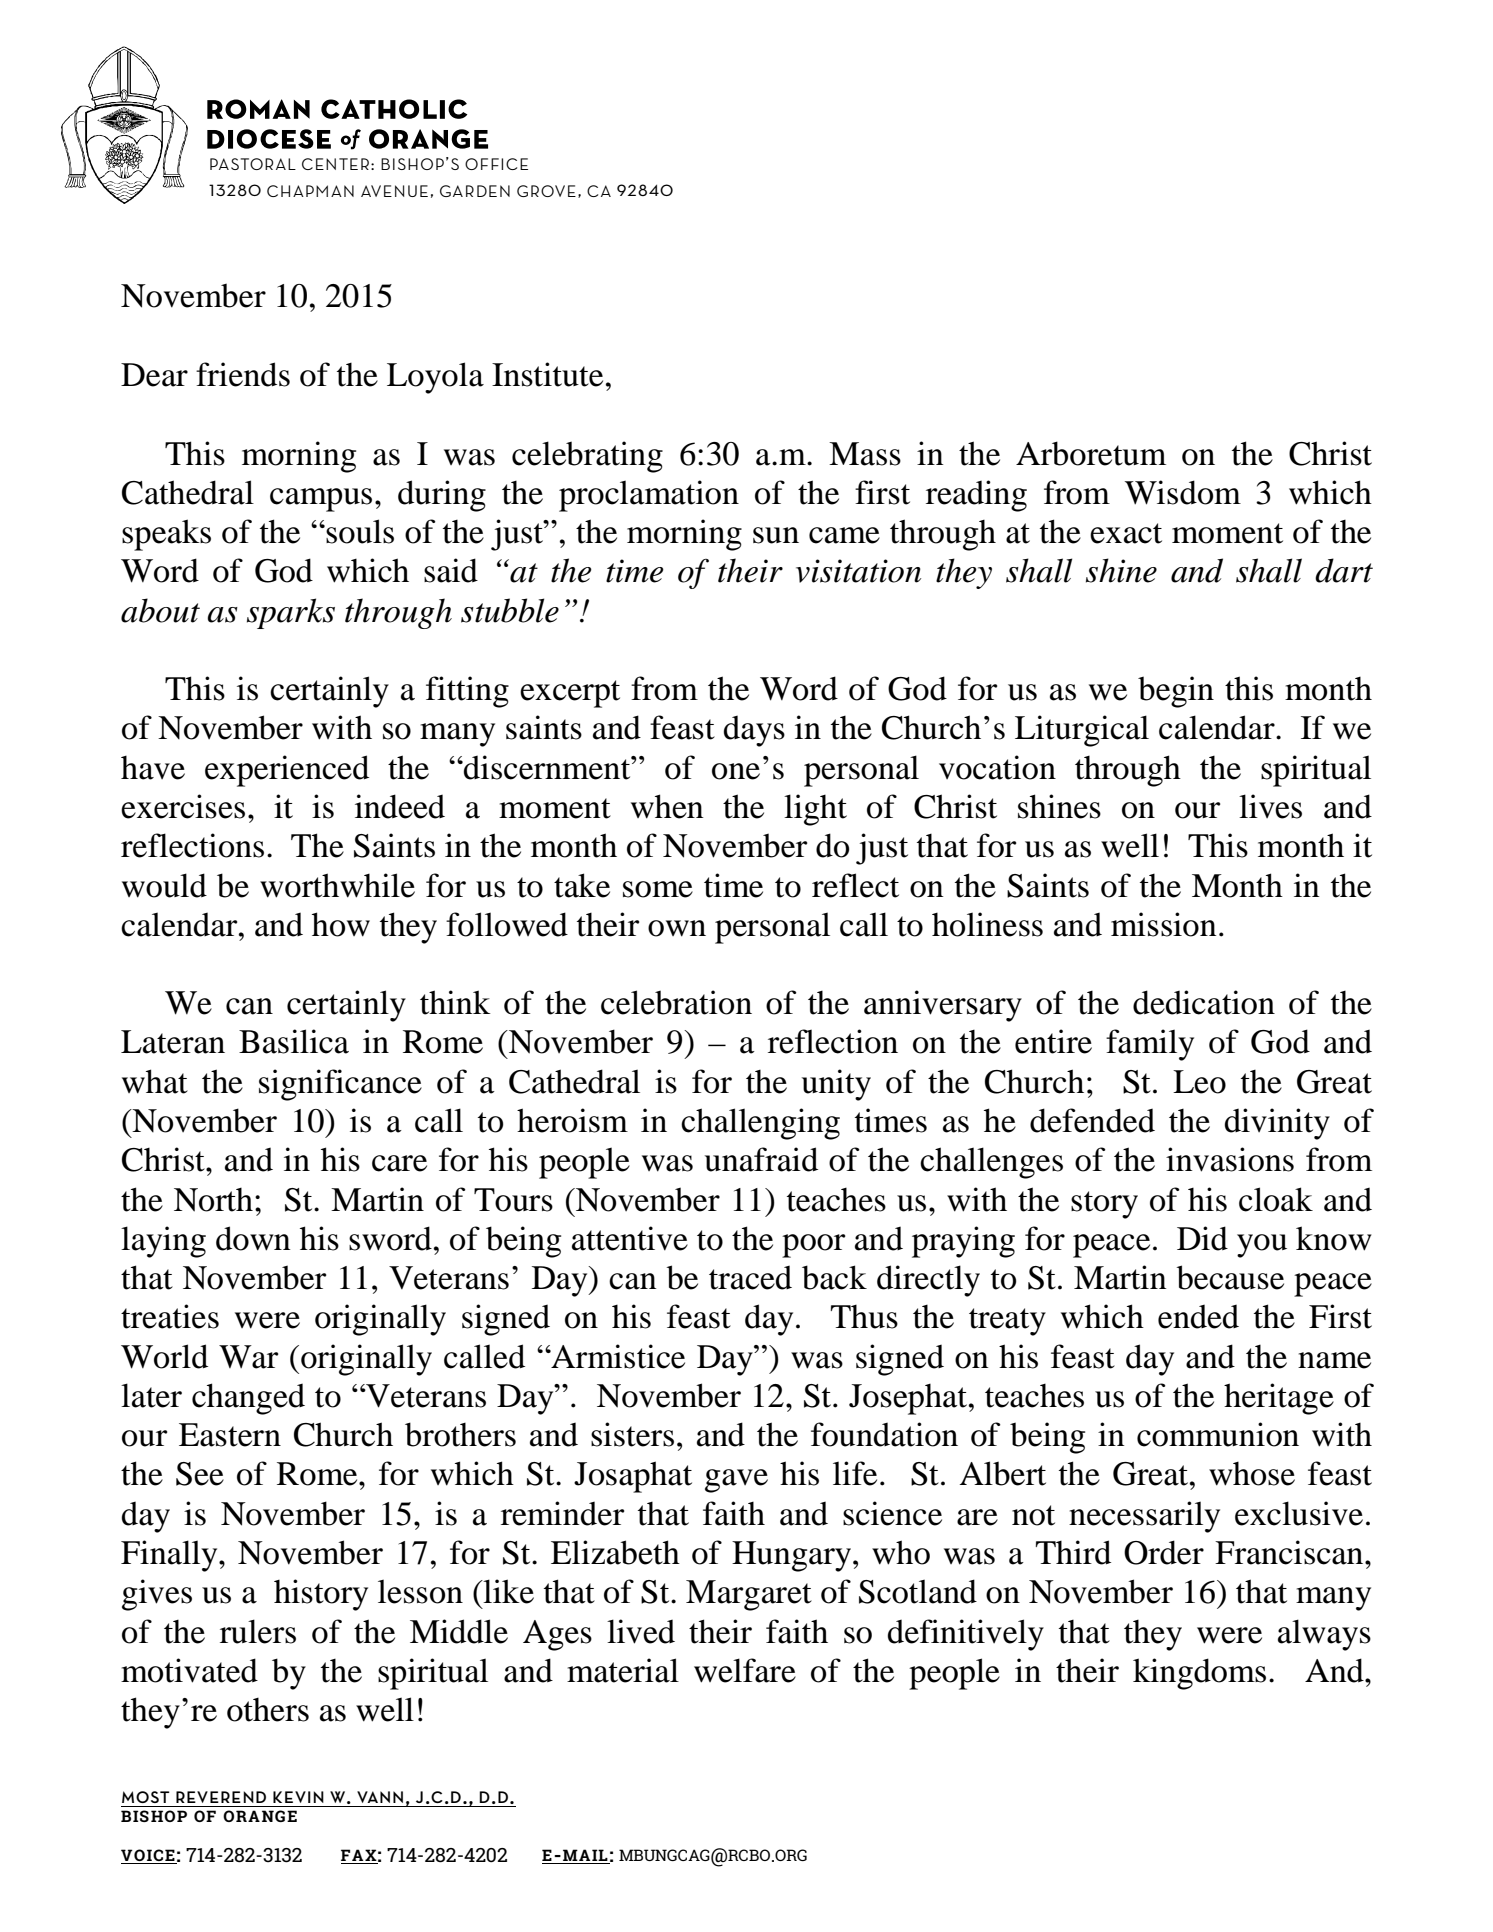 This screenshot has width=1493, height=1932. Describe the element at coordinates (750, 1277) in the screenshot. I see `traced` at that location.
